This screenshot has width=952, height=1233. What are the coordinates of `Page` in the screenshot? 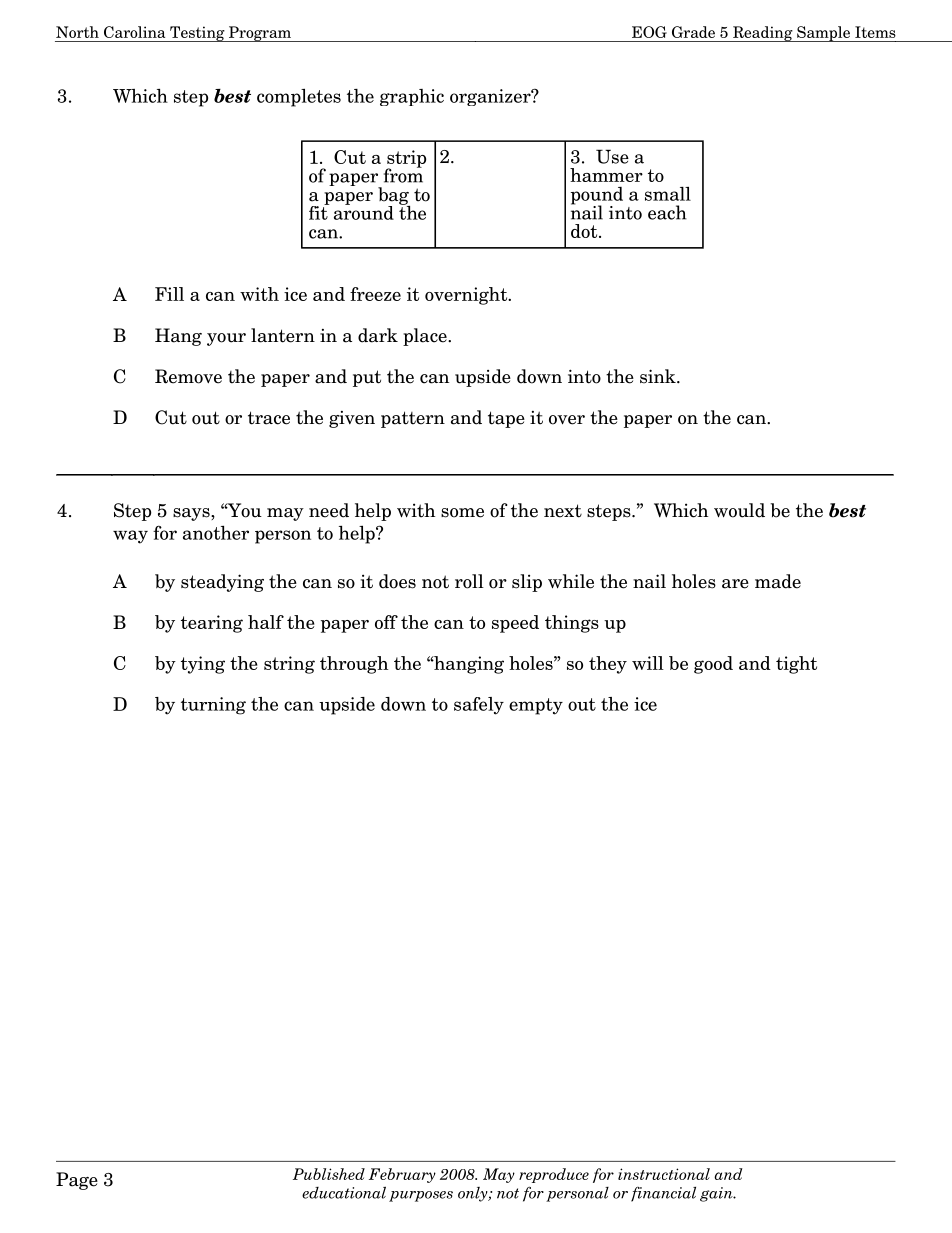 It's located at (77, 1181).
